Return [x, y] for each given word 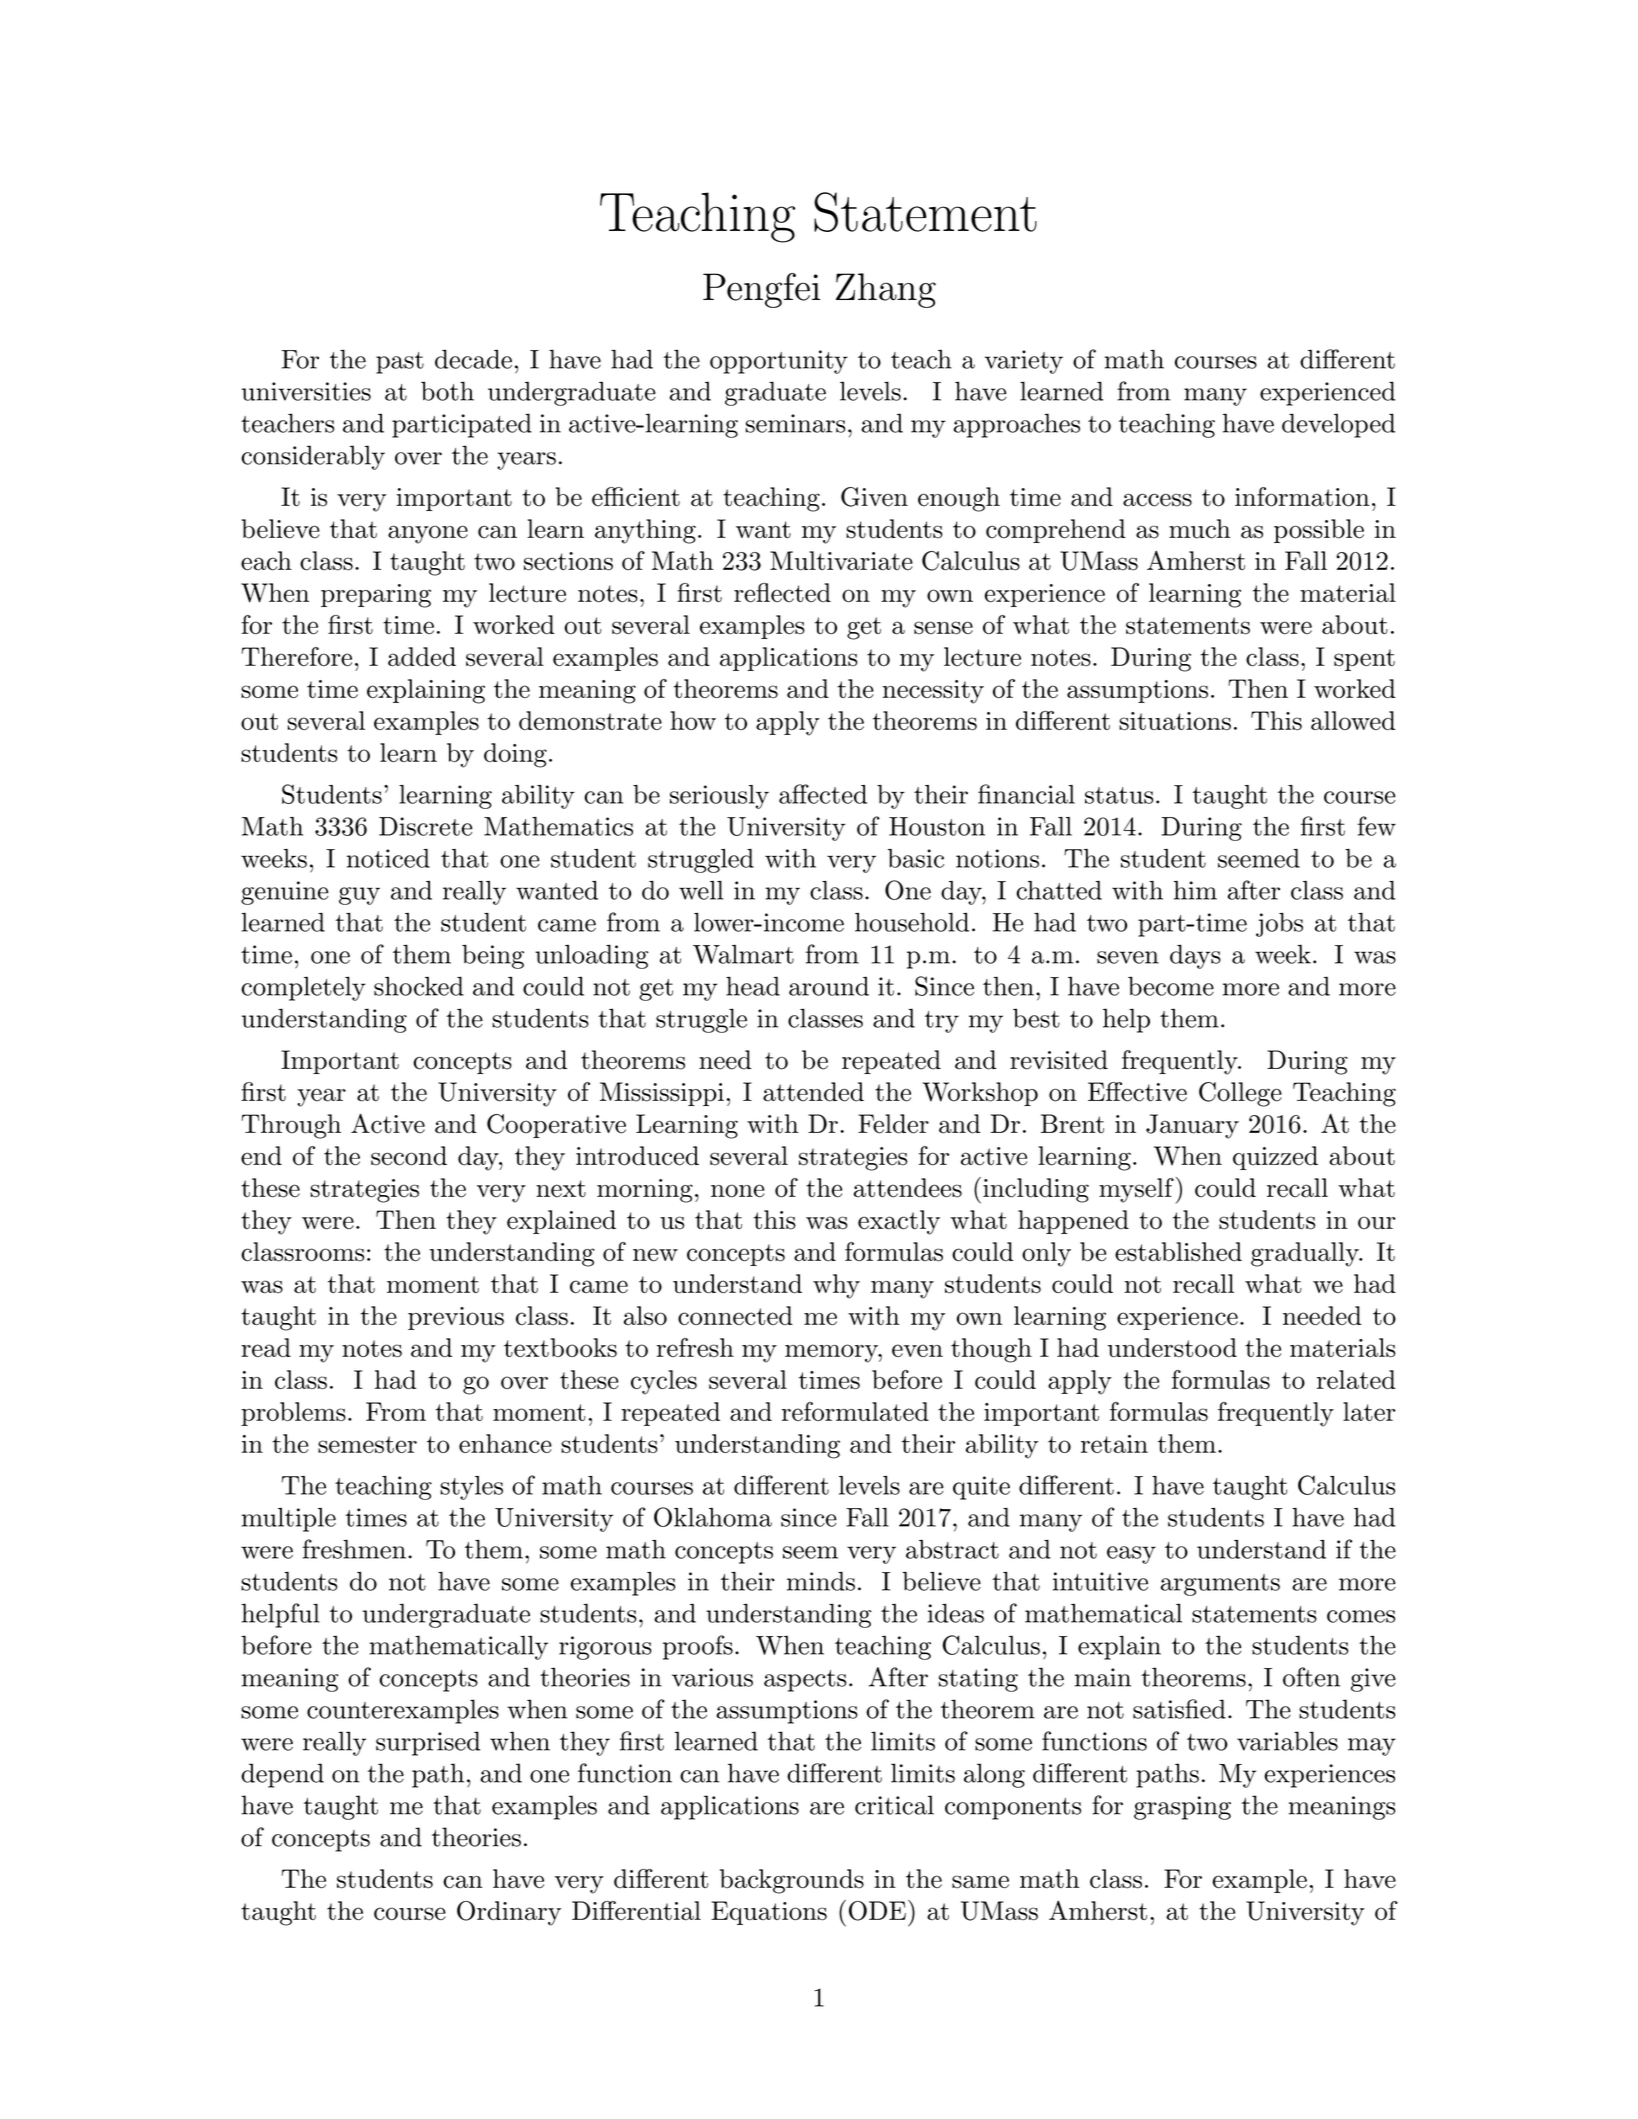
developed [1338, 425]
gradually [1306, 1254]
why [836, 1286]
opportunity [779, 362]
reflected [782, 593]
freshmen [354, 1549]
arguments [1220, 1585]
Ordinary [509, 1913]
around [829, 986]
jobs [1279, 925]
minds [821, 1581]
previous [456, 1318]
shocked [419, 986]
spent [1364, 660]
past [400, 363]
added [422, 656]
